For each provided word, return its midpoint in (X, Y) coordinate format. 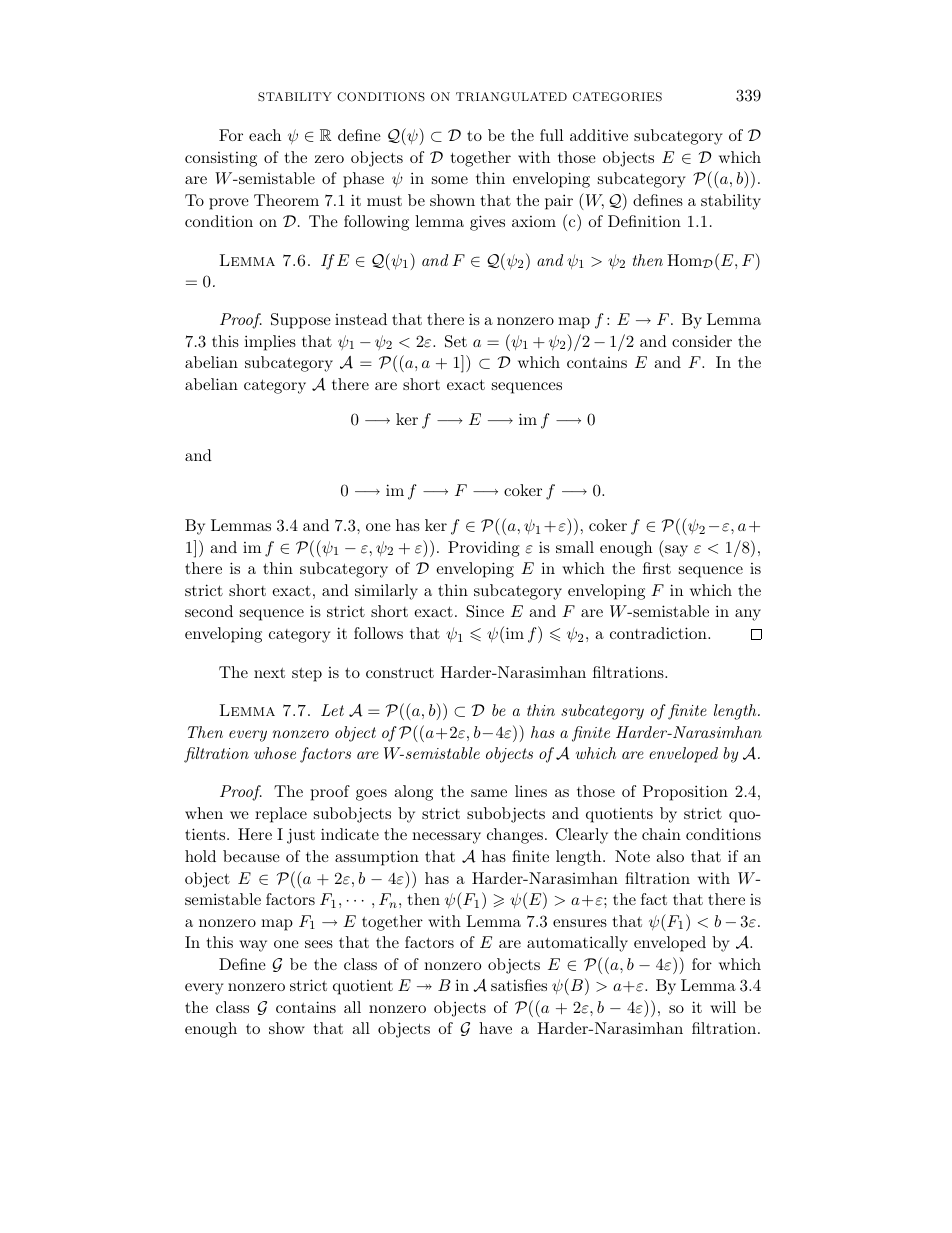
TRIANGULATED (511, 97)
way (253, 946)
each (265, 135)
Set (456, 341)
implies (270, 343)
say (675, 551)
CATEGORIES (617, 97)
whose (275, 753)
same (489, 793)
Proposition (685, 793)
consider (702, 341)
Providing (484, 549)
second (209, 611)
